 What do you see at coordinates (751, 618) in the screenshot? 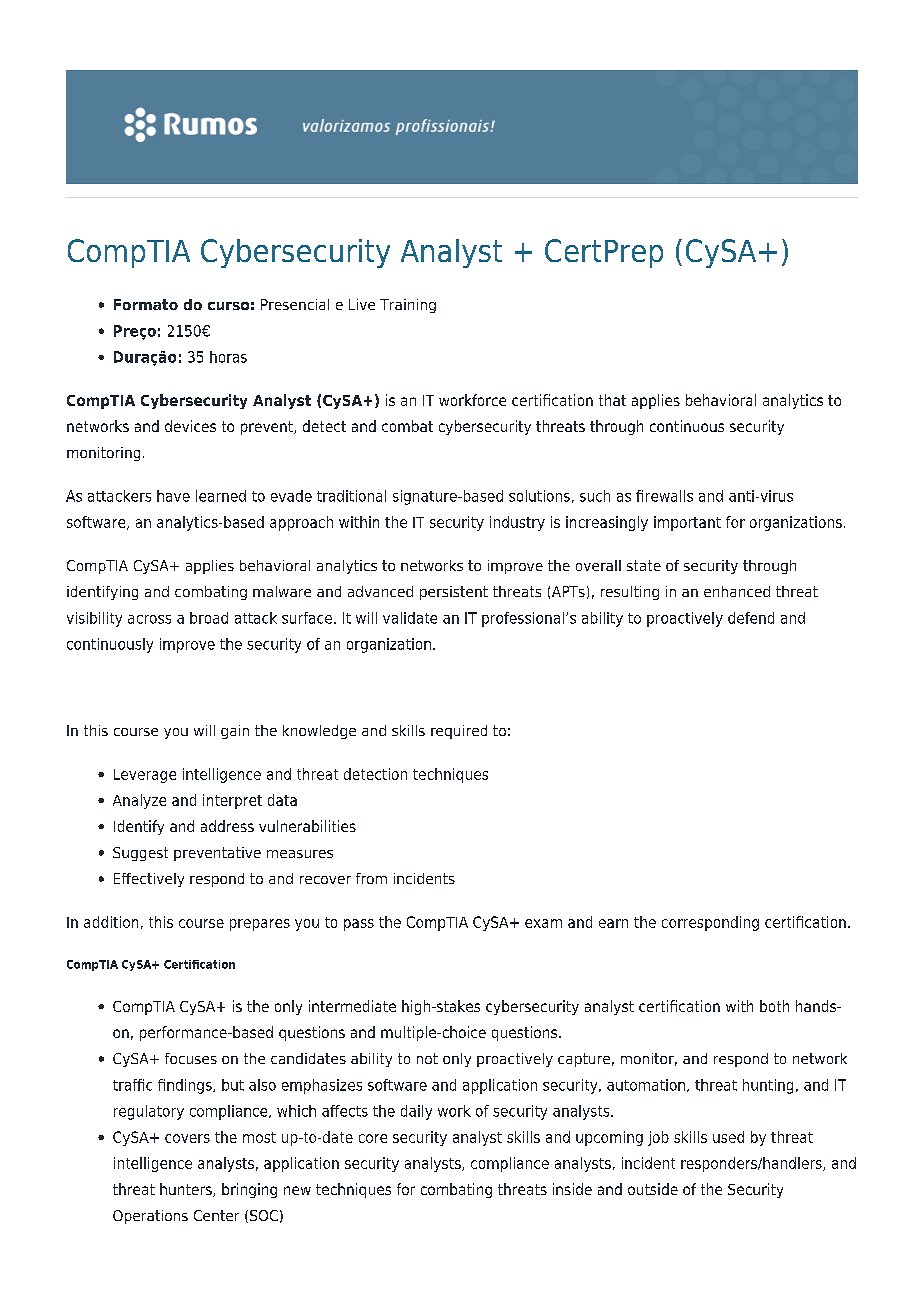
I see `defend` at bounding box center [751, 618].
